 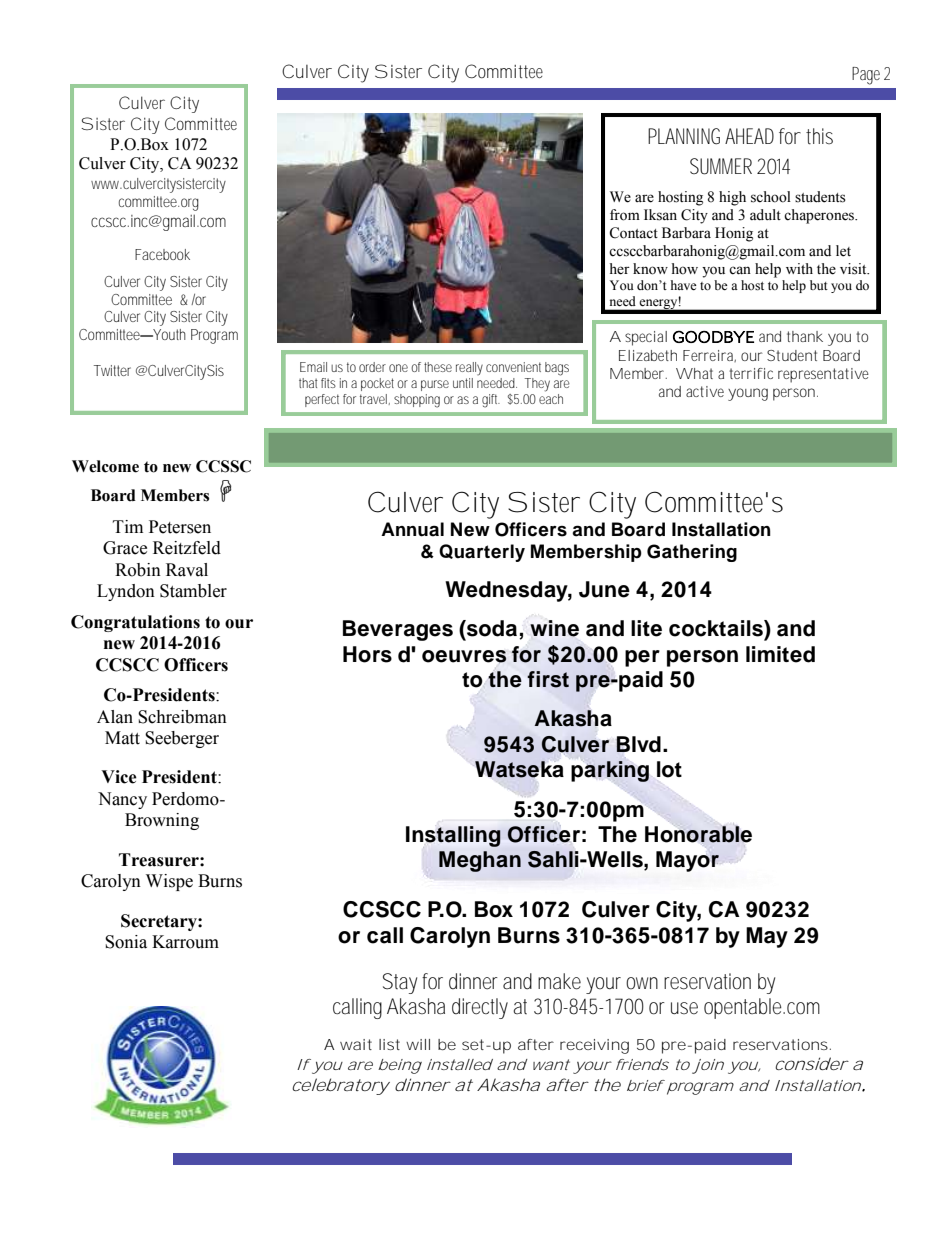 What do you see at coordinates (162, 254) in the document?
I see `Facebook` at bounding box center [162, 254].
